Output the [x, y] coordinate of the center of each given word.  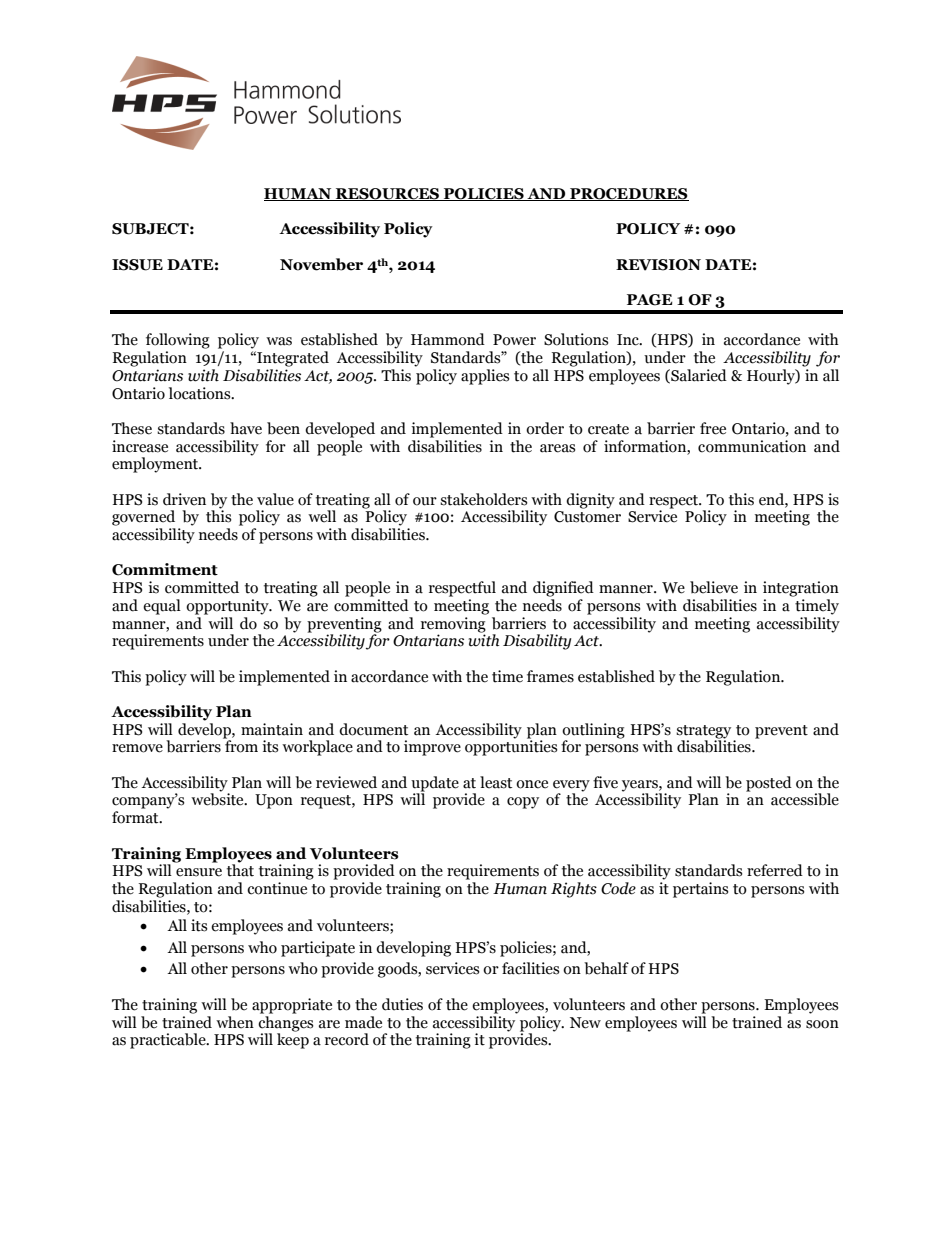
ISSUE [137, 265]
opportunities [511, 747]
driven [184, 499]
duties [402, 1004]
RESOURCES [388, 194]
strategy [703, 732]
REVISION [658, 265]
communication [752, 446]
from [240, 745]
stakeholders [483, 499]
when [235, 1022]
